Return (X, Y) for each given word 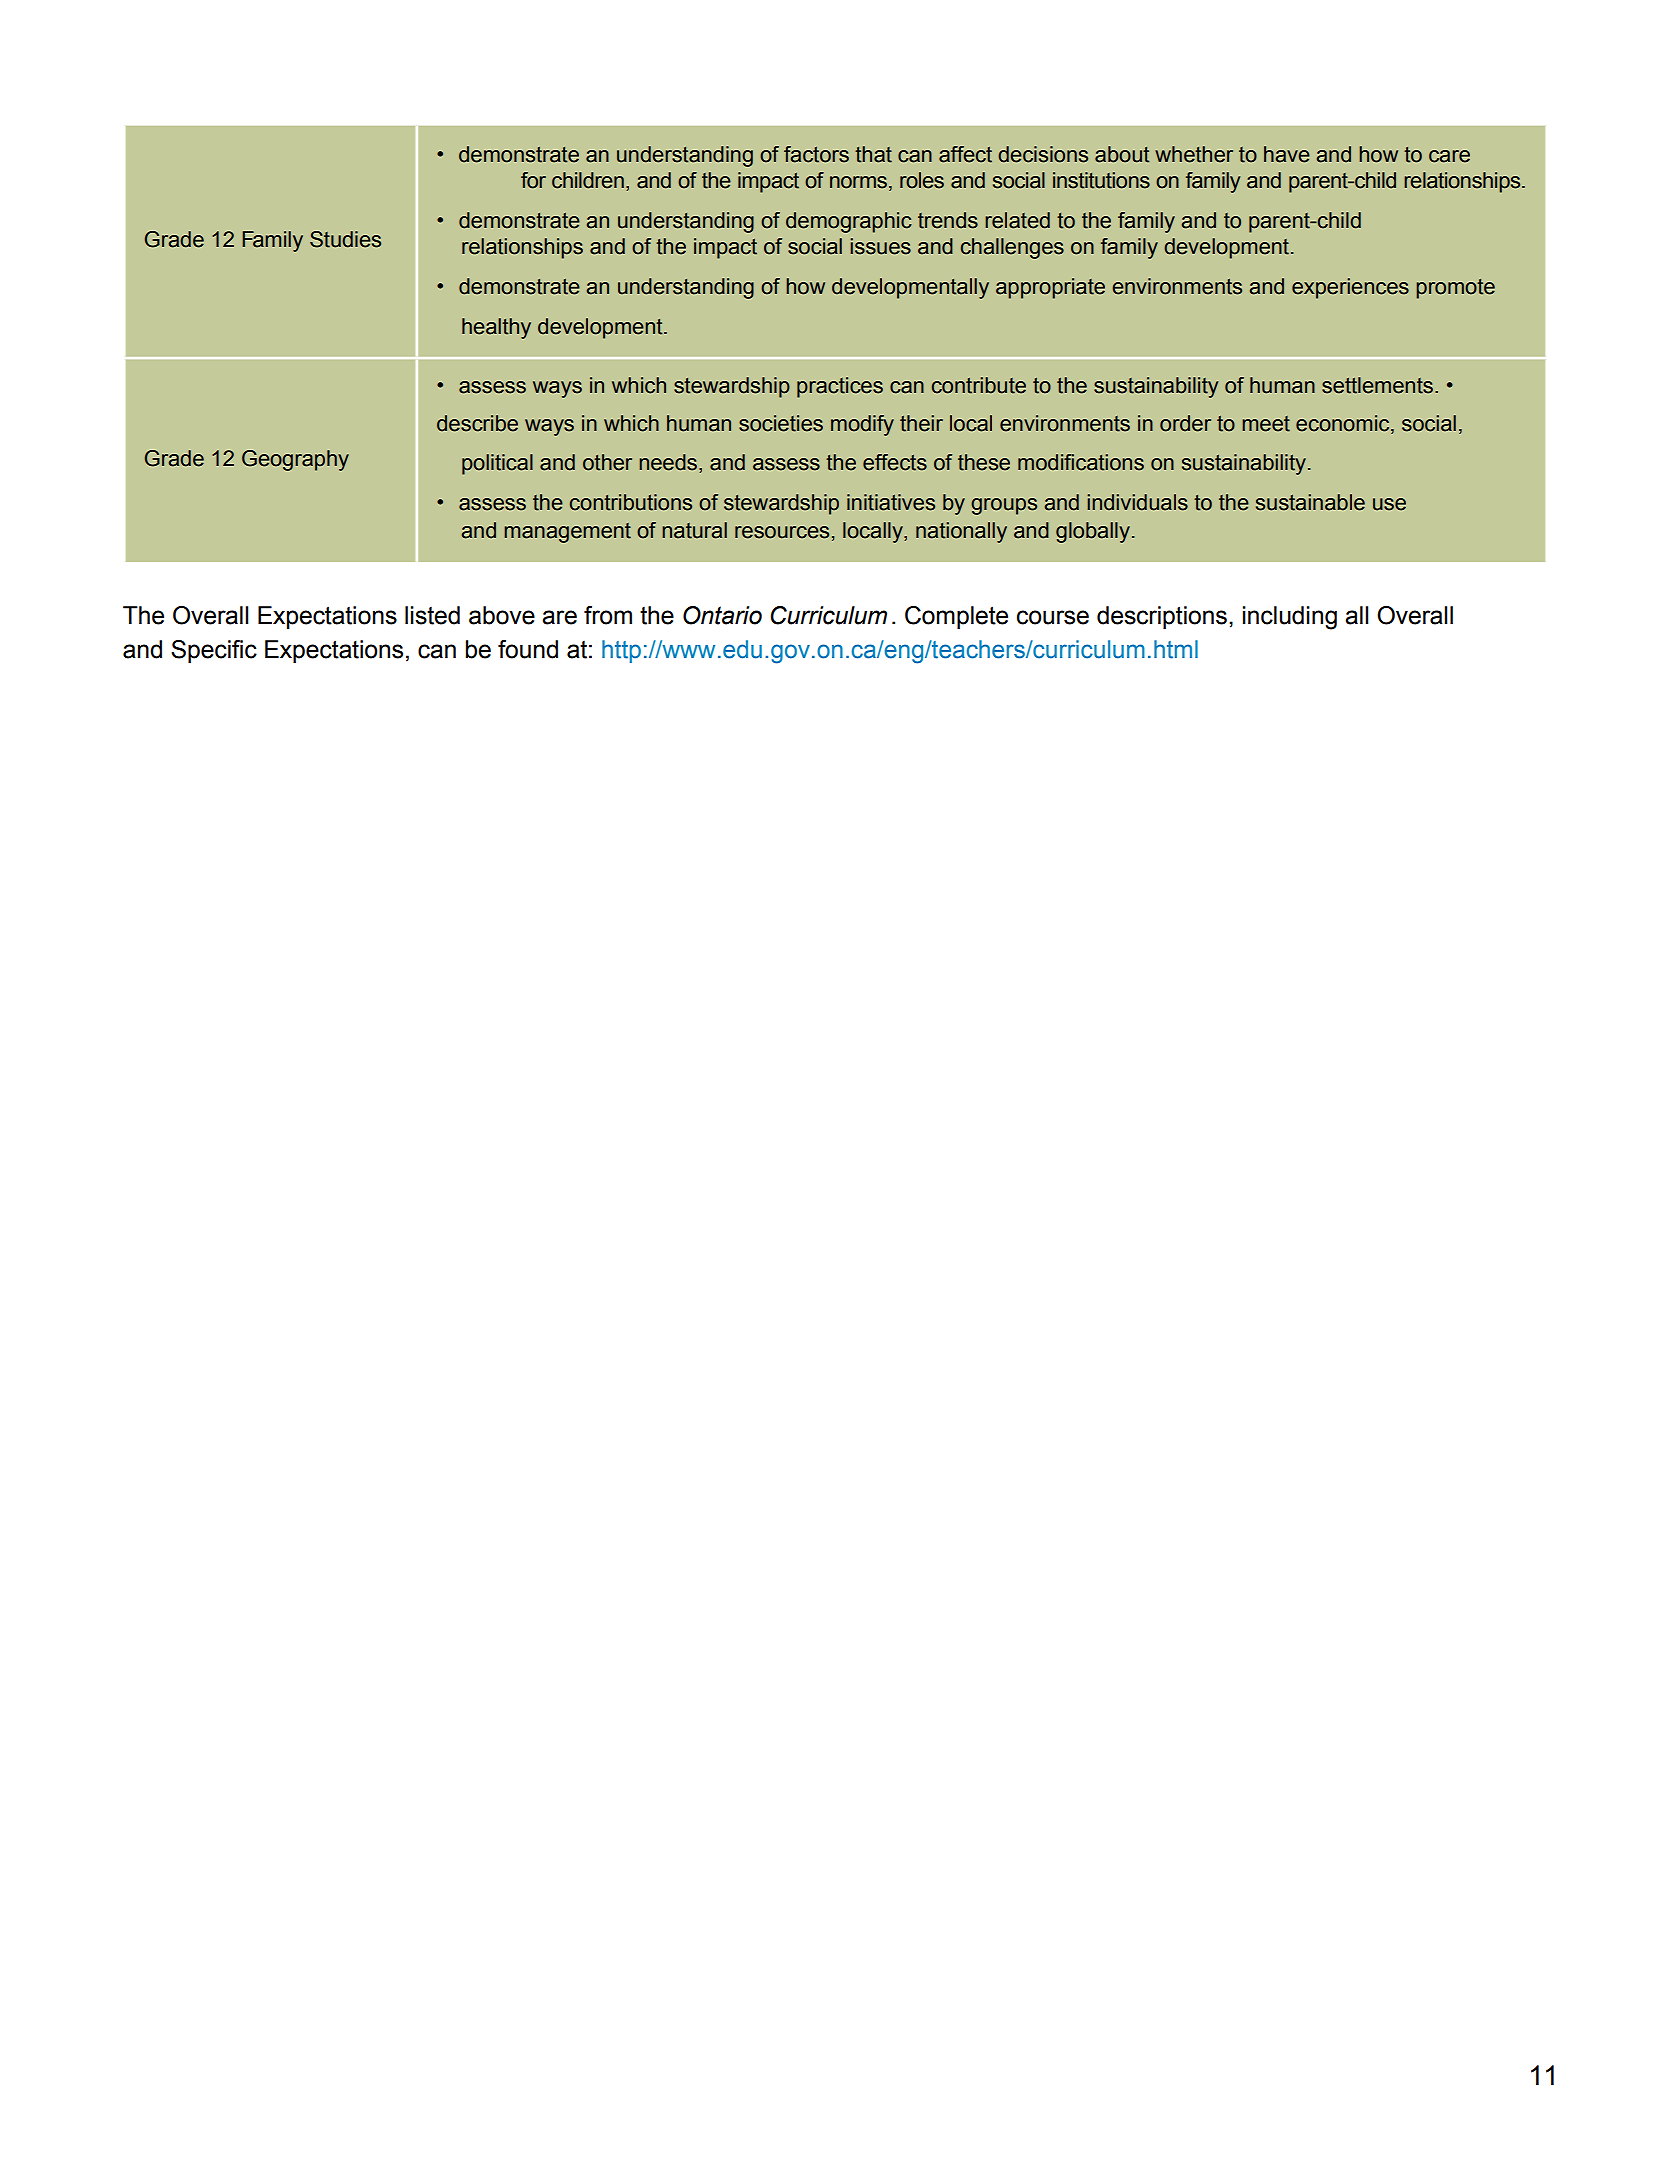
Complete (956, 617)
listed (432, 615)
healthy (496, 328)
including (1290, 618)
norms (858, 182)
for (533, 180)
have (1287, 154)
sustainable (1310, 502)
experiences (1350, 288)
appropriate (1050, 288)
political (497, 464)
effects (895, 462)
